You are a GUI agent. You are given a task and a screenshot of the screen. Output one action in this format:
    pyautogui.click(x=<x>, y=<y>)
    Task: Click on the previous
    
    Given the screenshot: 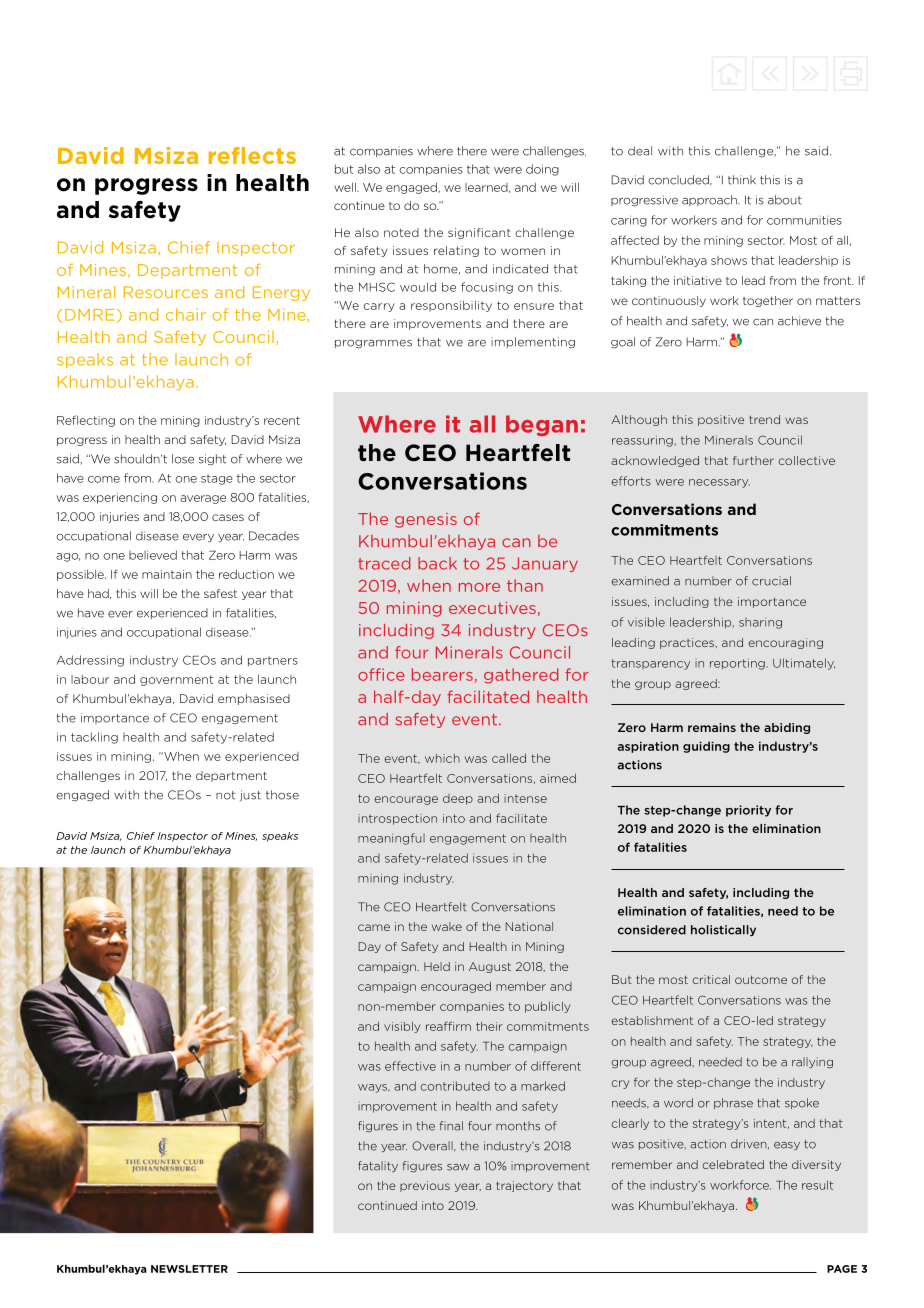 What is the action you would take?
    pyautogui.click(x=425, y=1186)
